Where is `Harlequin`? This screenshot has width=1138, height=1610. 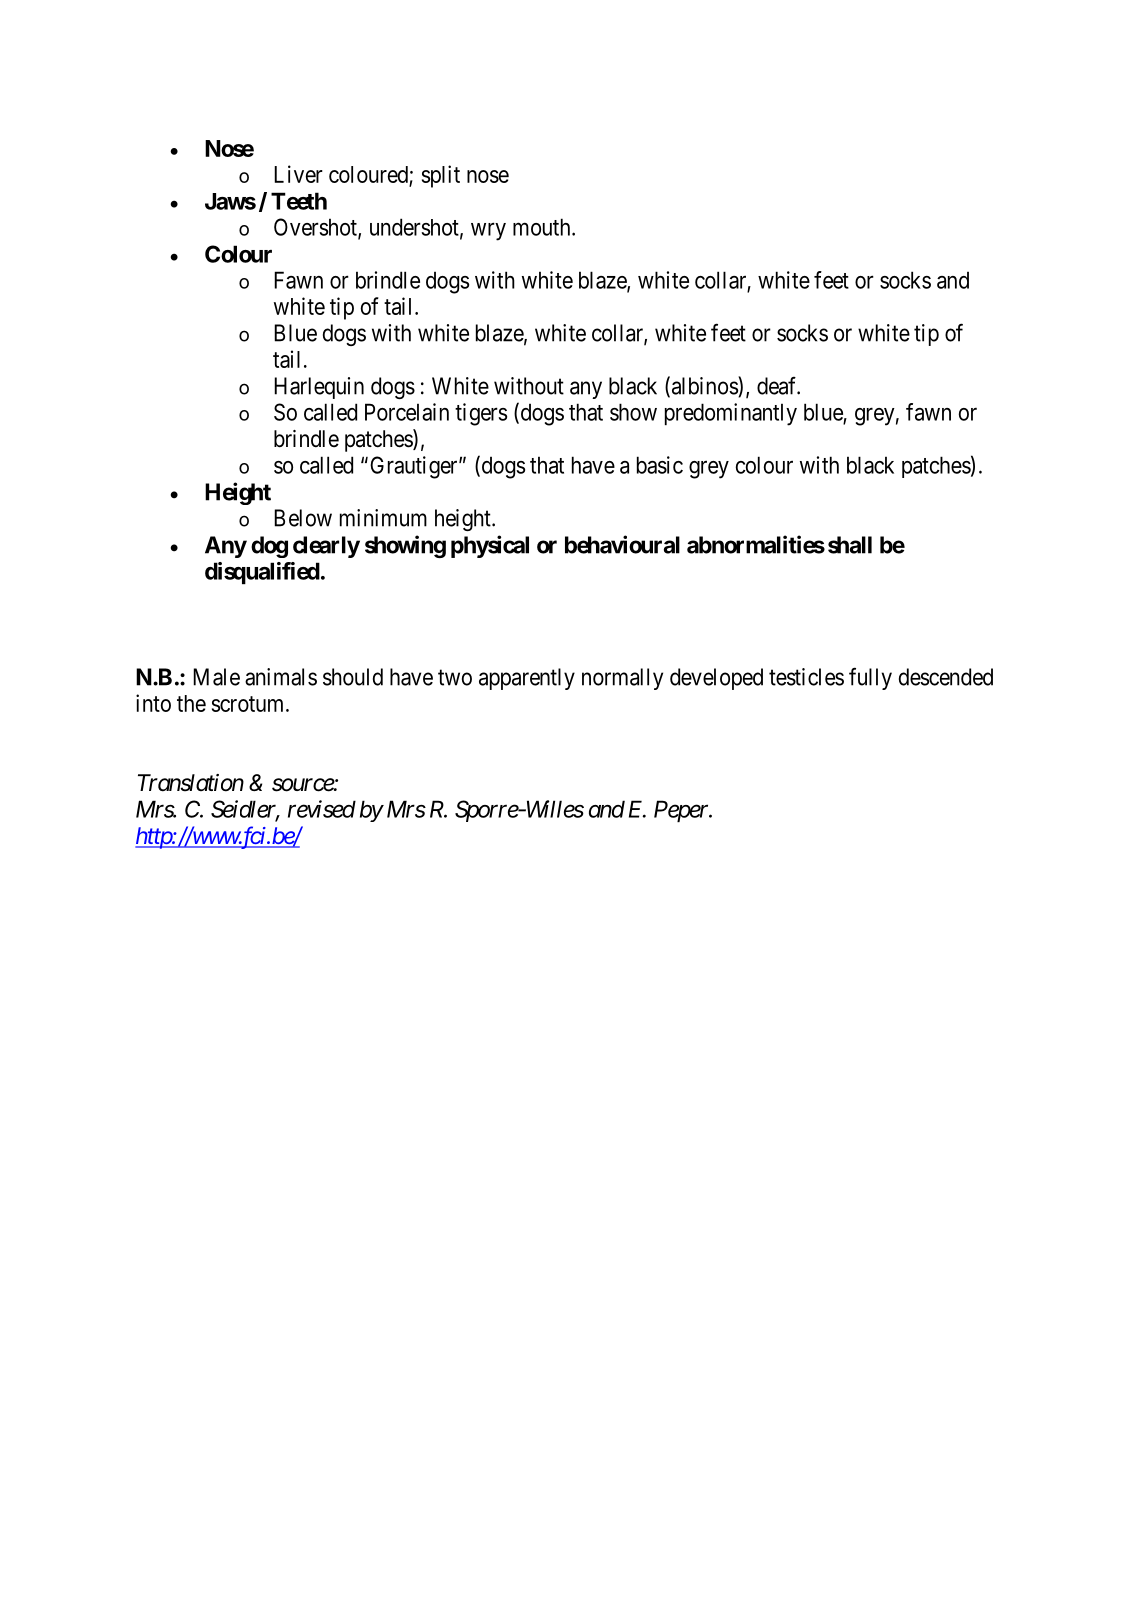
Harlequin is located at coordinates (319, 388).
